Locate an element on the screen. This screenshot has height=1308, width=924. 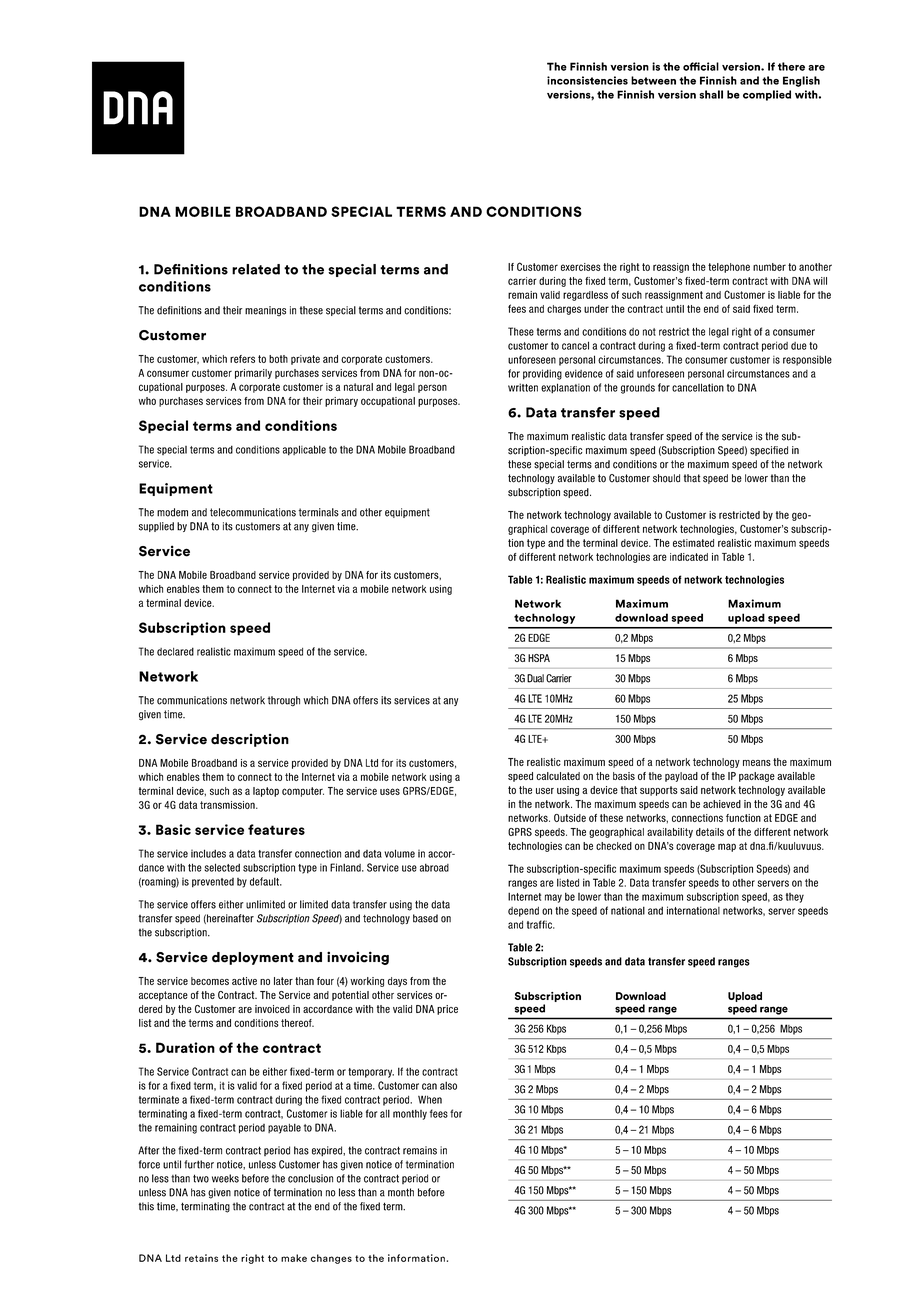
related is located at coordinates (256, 269).
